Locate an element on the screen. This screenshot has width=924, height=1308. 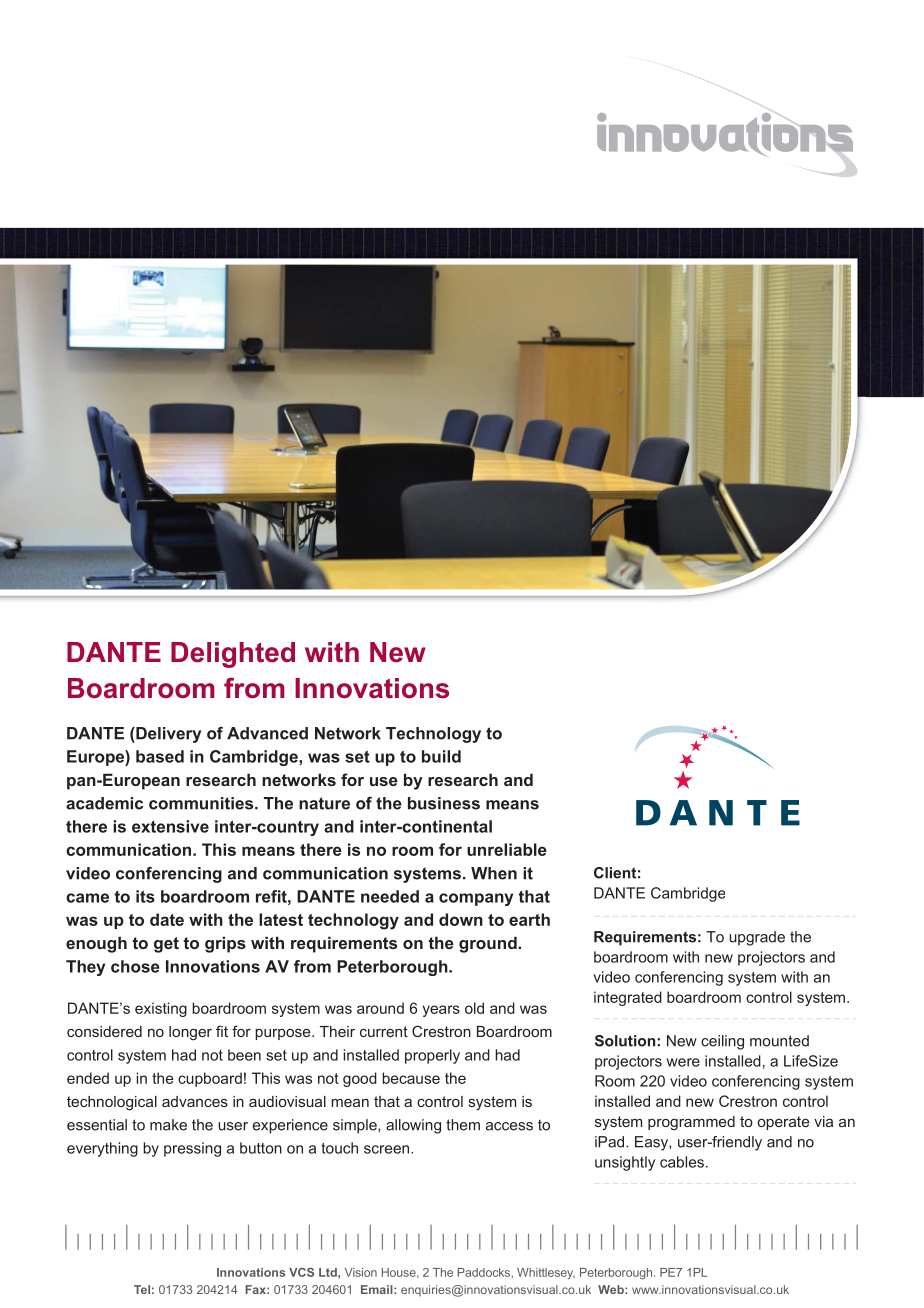
cables is located at coordinates (682, 1162).
